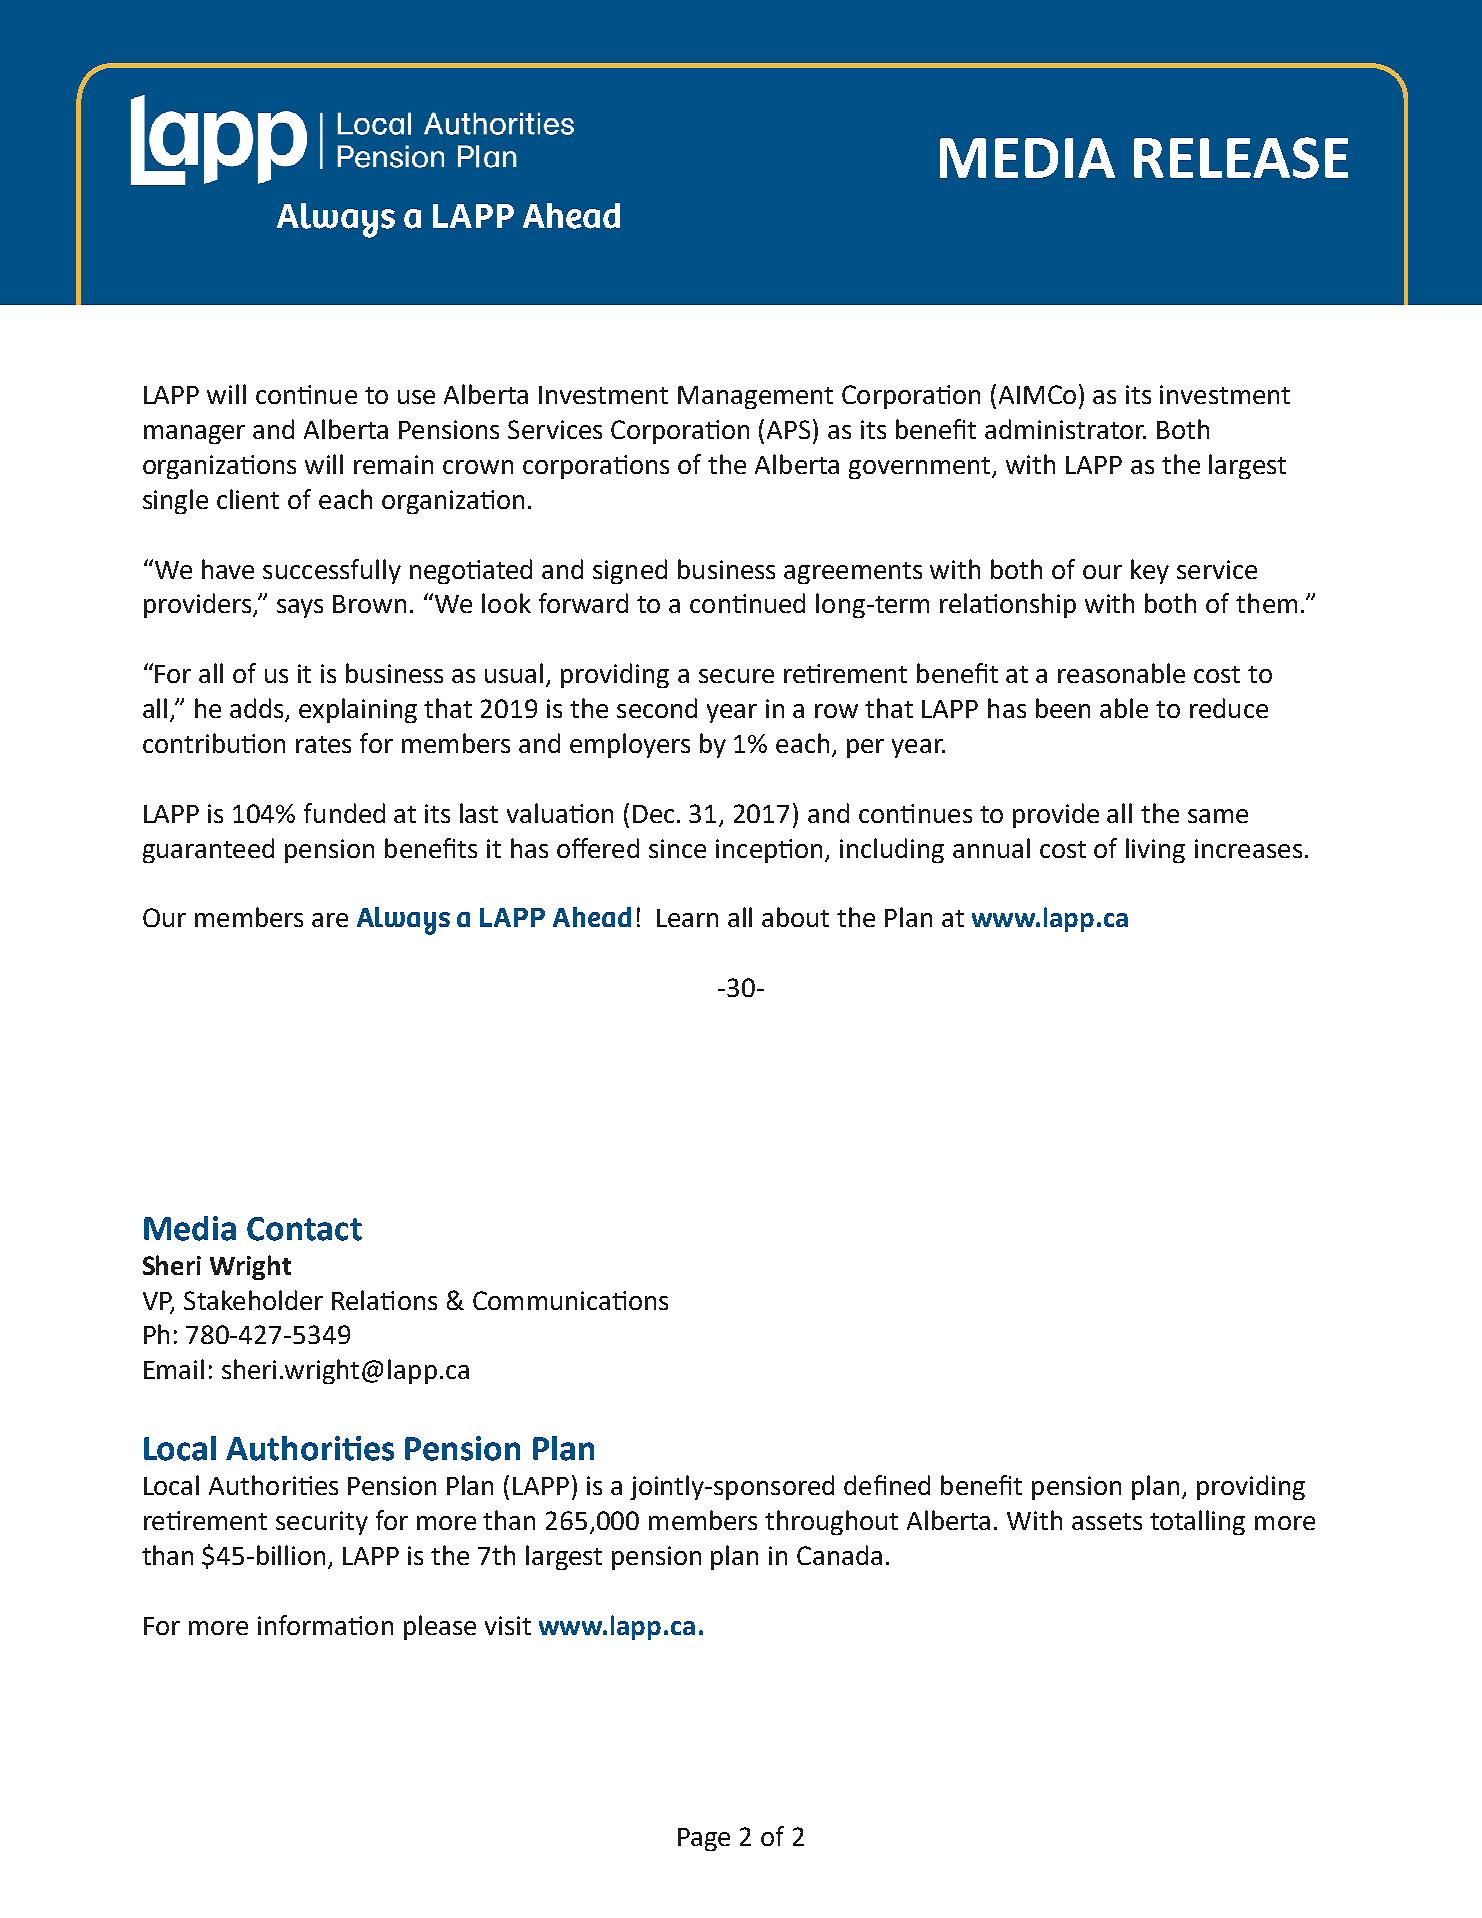 The height and width of the image is (1918, 1482). Describe the element at coordinates (330, 920) in the image. I see `are` at that location.
